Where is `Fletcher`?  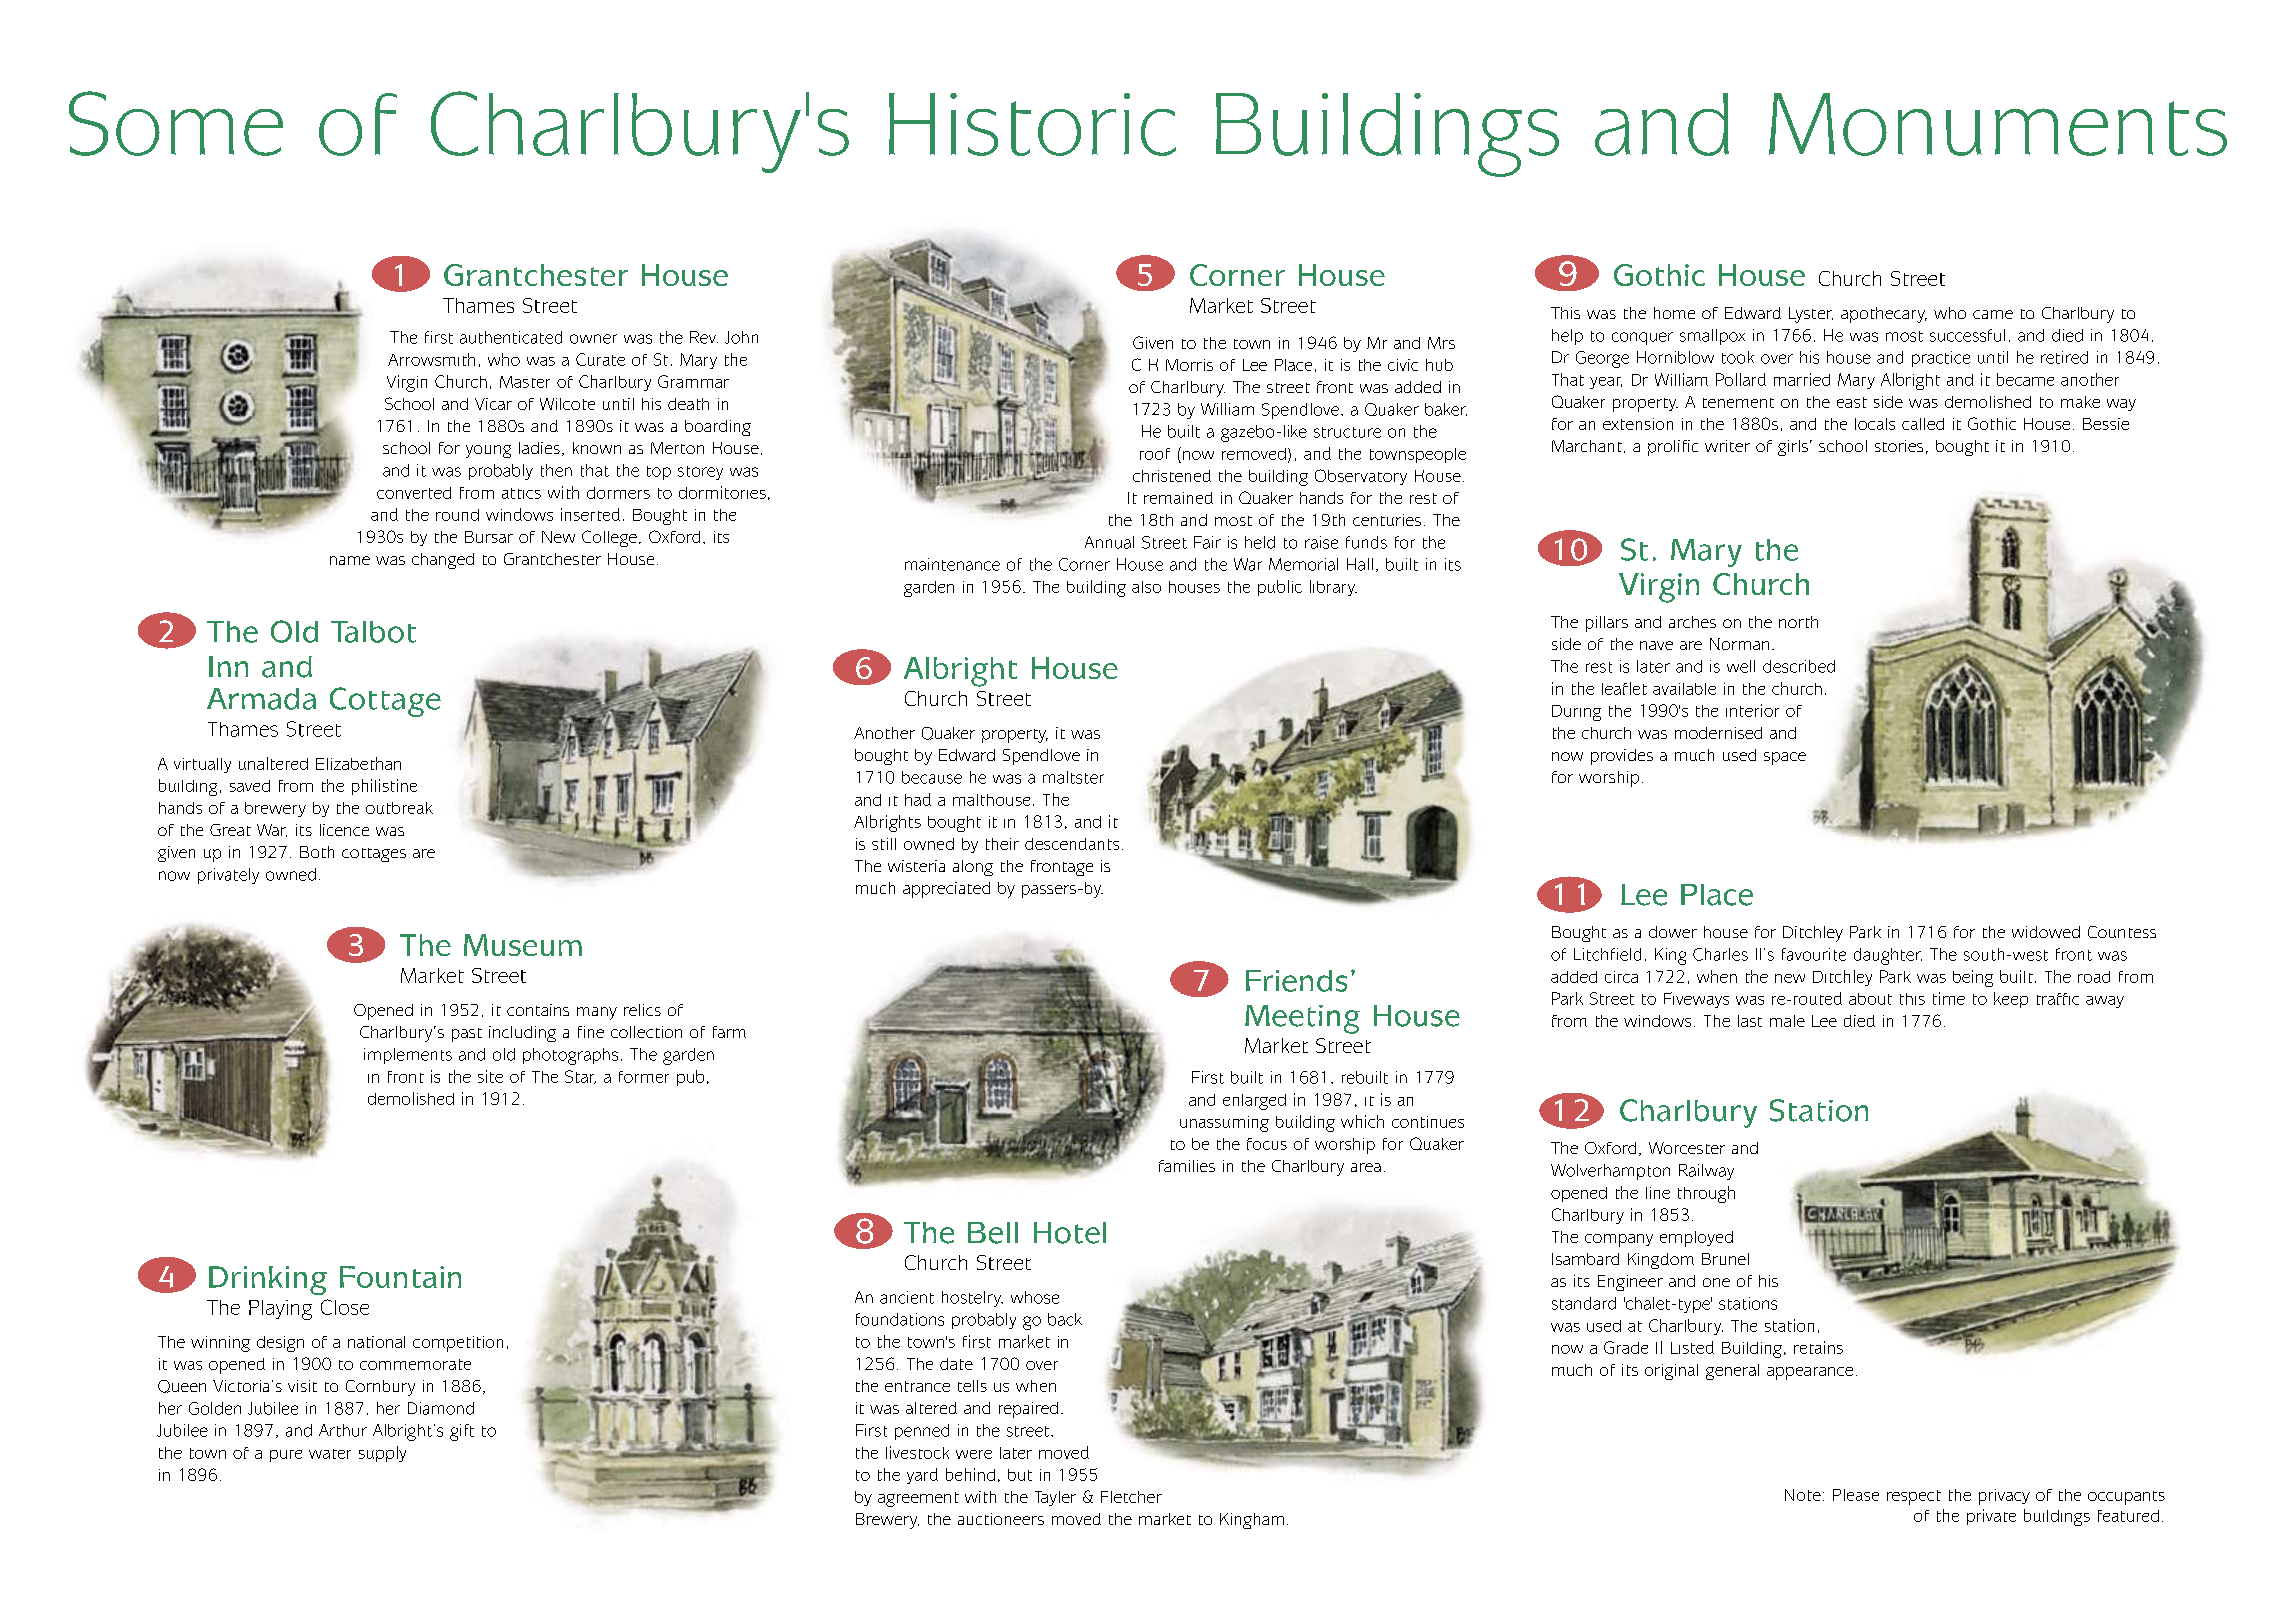
Fletcher is located at coordinates (1131, 1497).
